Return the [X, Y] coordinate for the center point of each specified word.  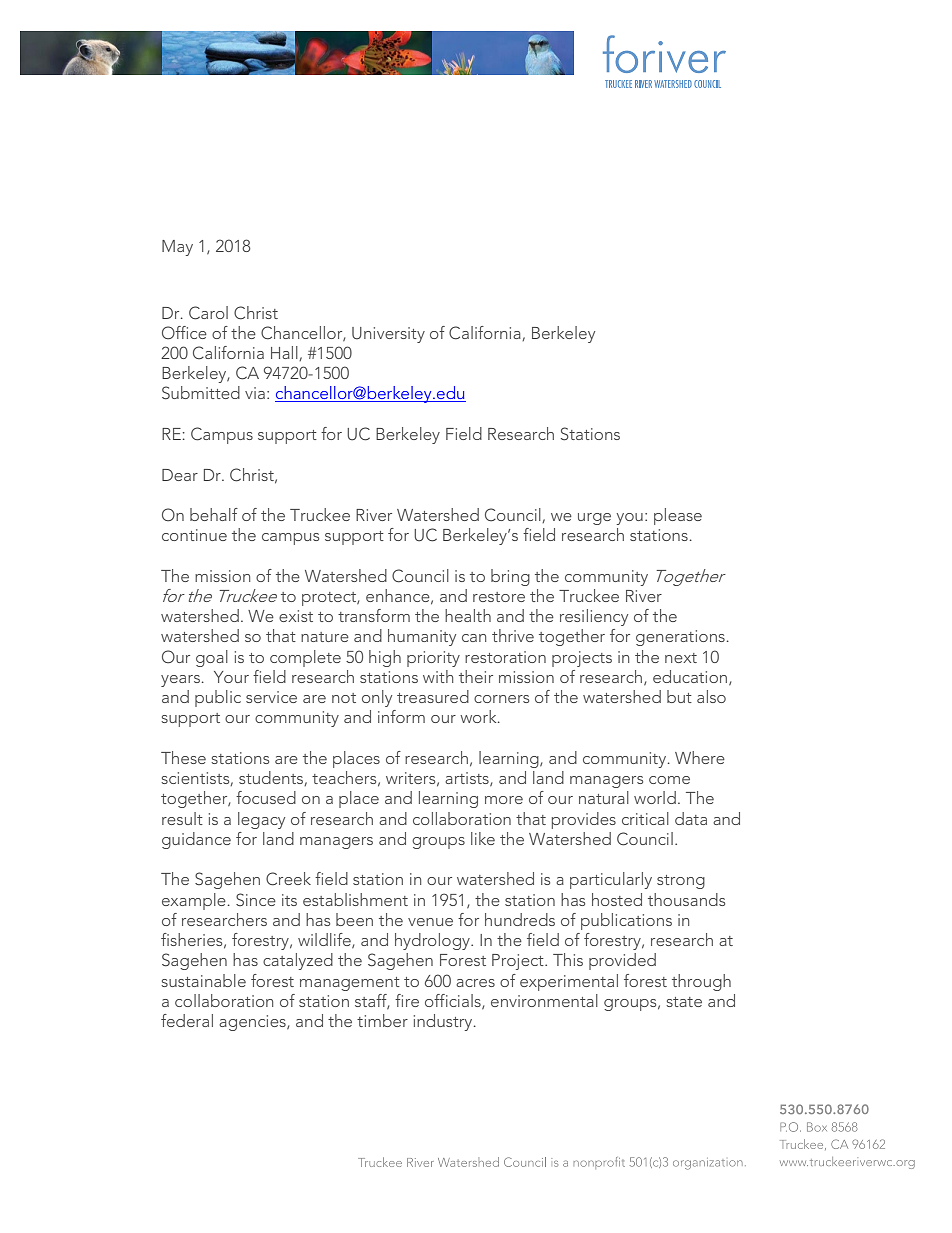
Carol [208, 313]
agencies [253, 1023]
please [678, 516]
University [388, 335]
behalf [214, 514]
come [669, 780]
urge [594, 519]
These [183, 757]
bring [510, 577]
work [479, 716]
